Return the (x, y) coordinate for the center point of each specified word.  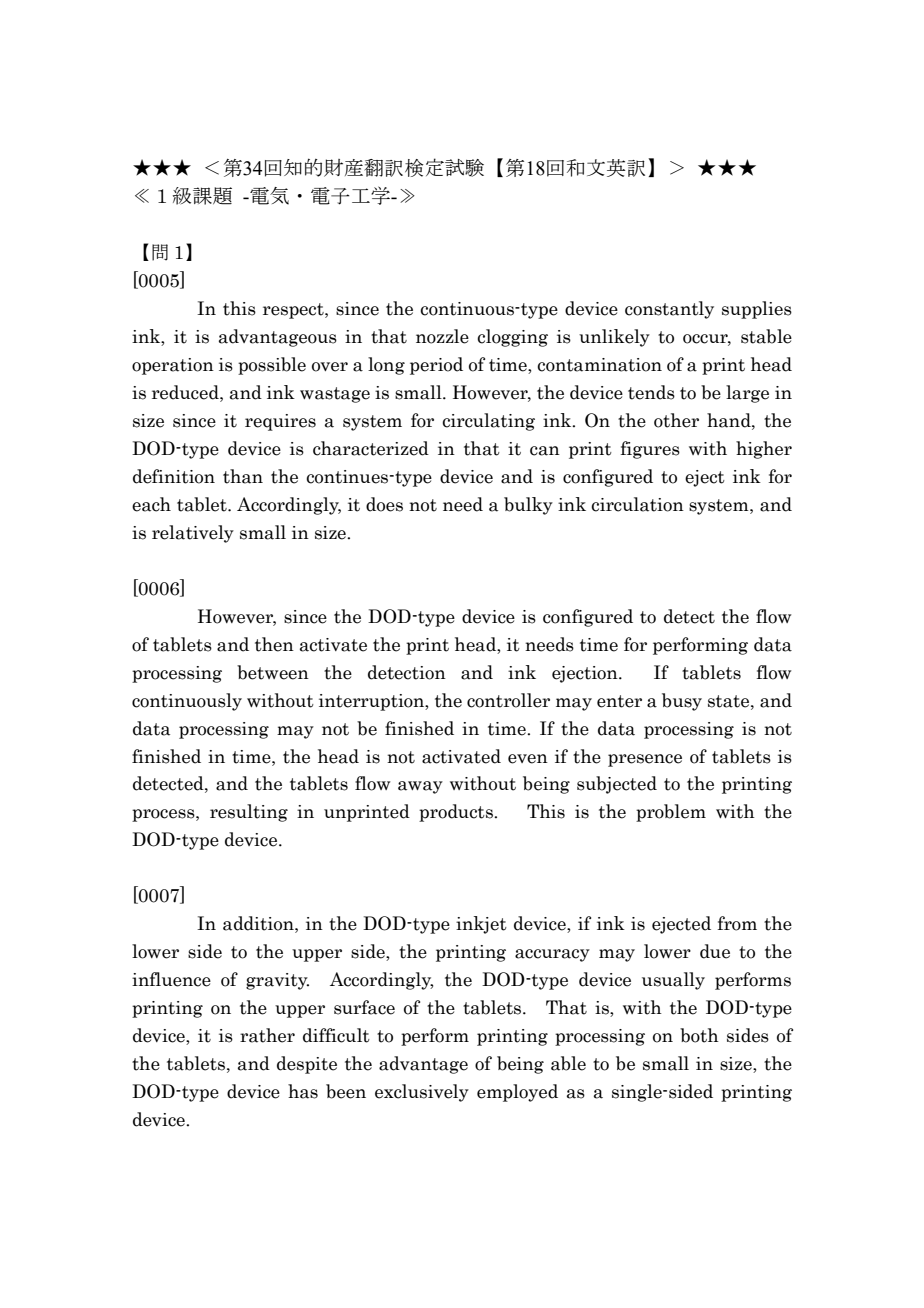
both (699, 1035)
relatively (193, 534)
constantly (669, 310)
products (457, 813)
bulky (528, 506)
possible (272, 366)
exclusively (422, 1093)
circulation (637, 504)
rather (267, 1035)
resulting (249, 813)
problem (671, 813)
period (436, 366)
